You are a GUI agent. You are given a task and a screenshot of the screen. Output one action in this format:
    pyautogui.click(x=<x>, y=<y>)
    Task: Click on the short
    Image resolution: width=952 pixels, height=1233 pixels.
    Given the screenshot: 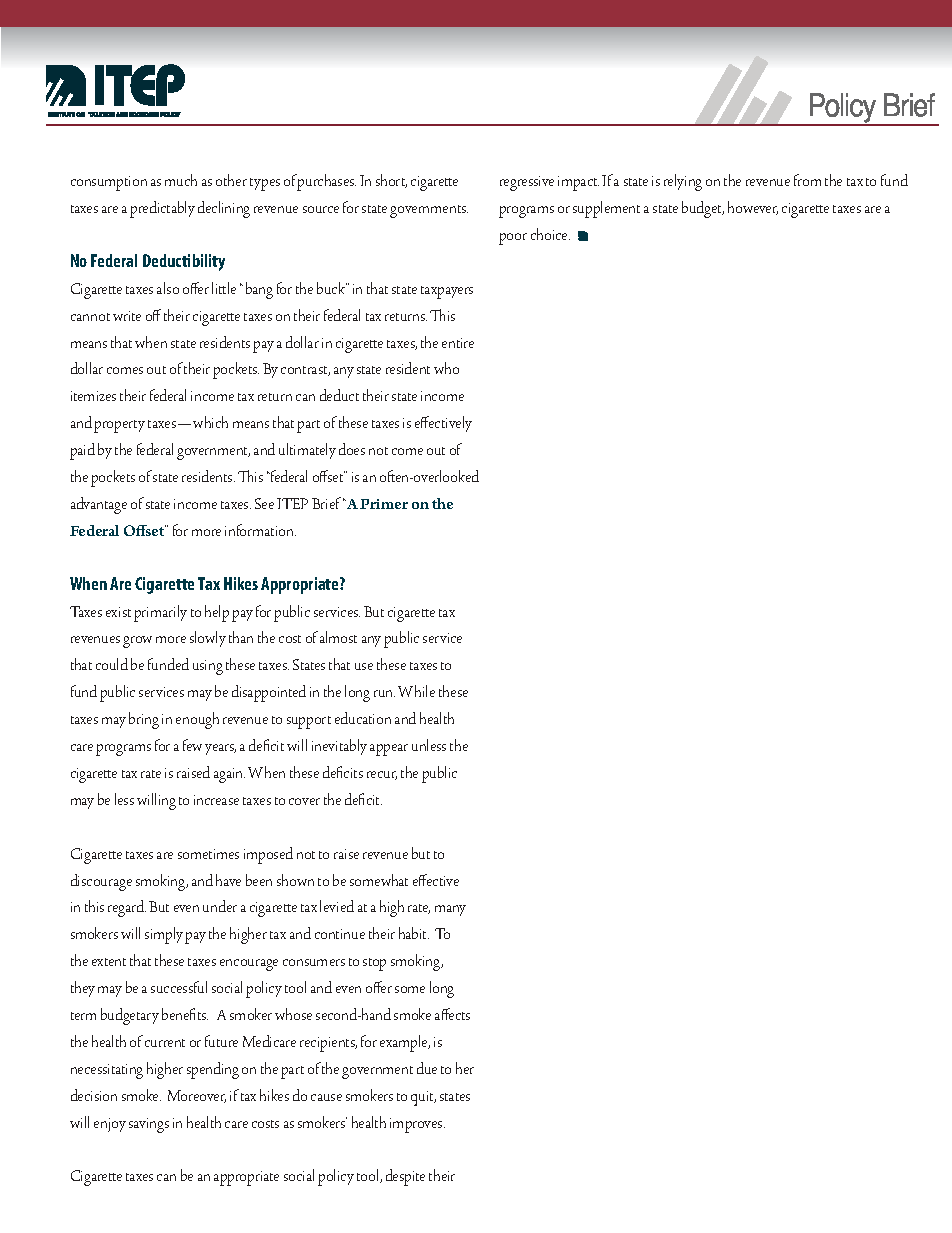 What is the action you would take?
    pyautogui.click(x=391, y=181)
